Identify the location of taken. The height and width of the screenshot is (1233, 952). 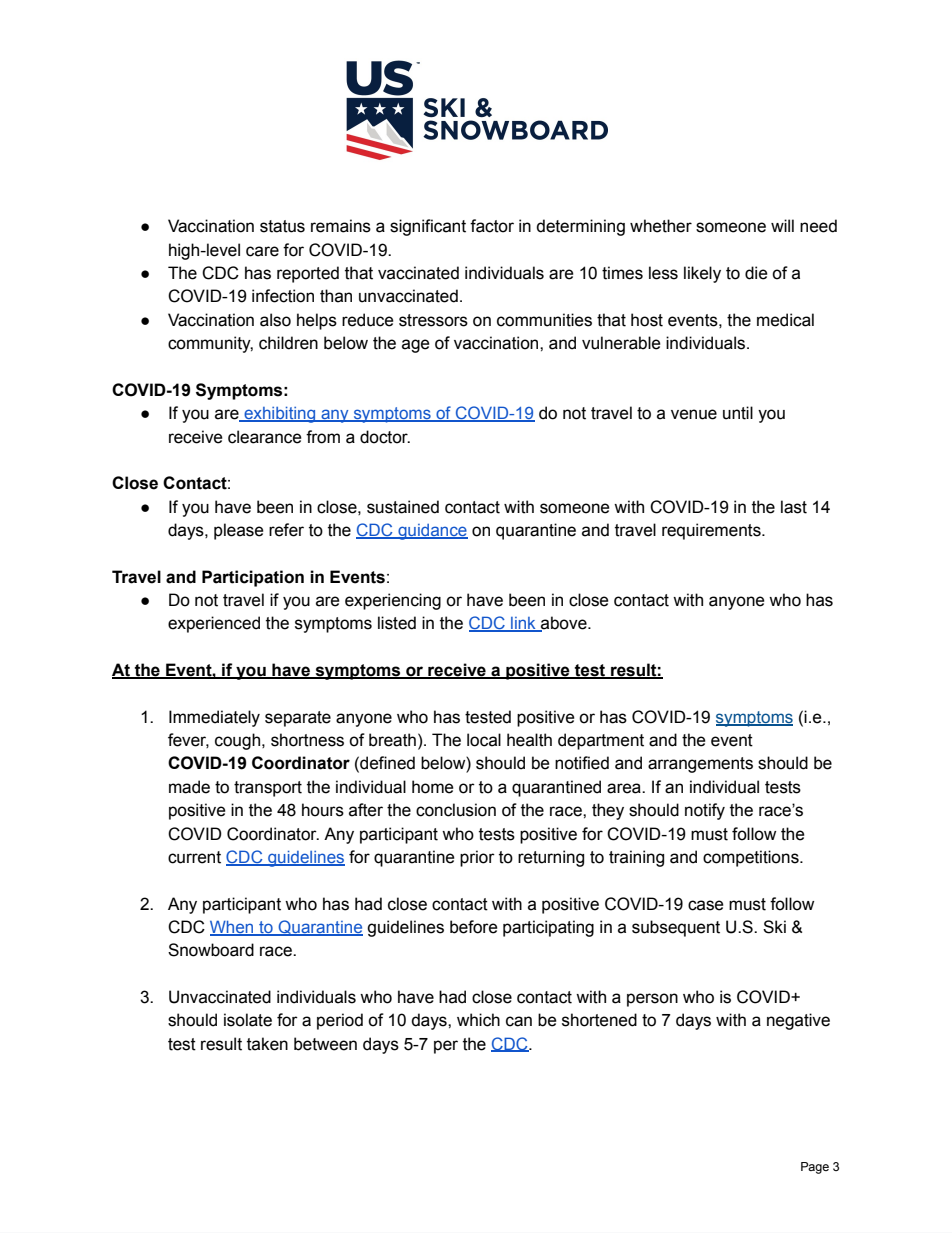
(267, 1044).
